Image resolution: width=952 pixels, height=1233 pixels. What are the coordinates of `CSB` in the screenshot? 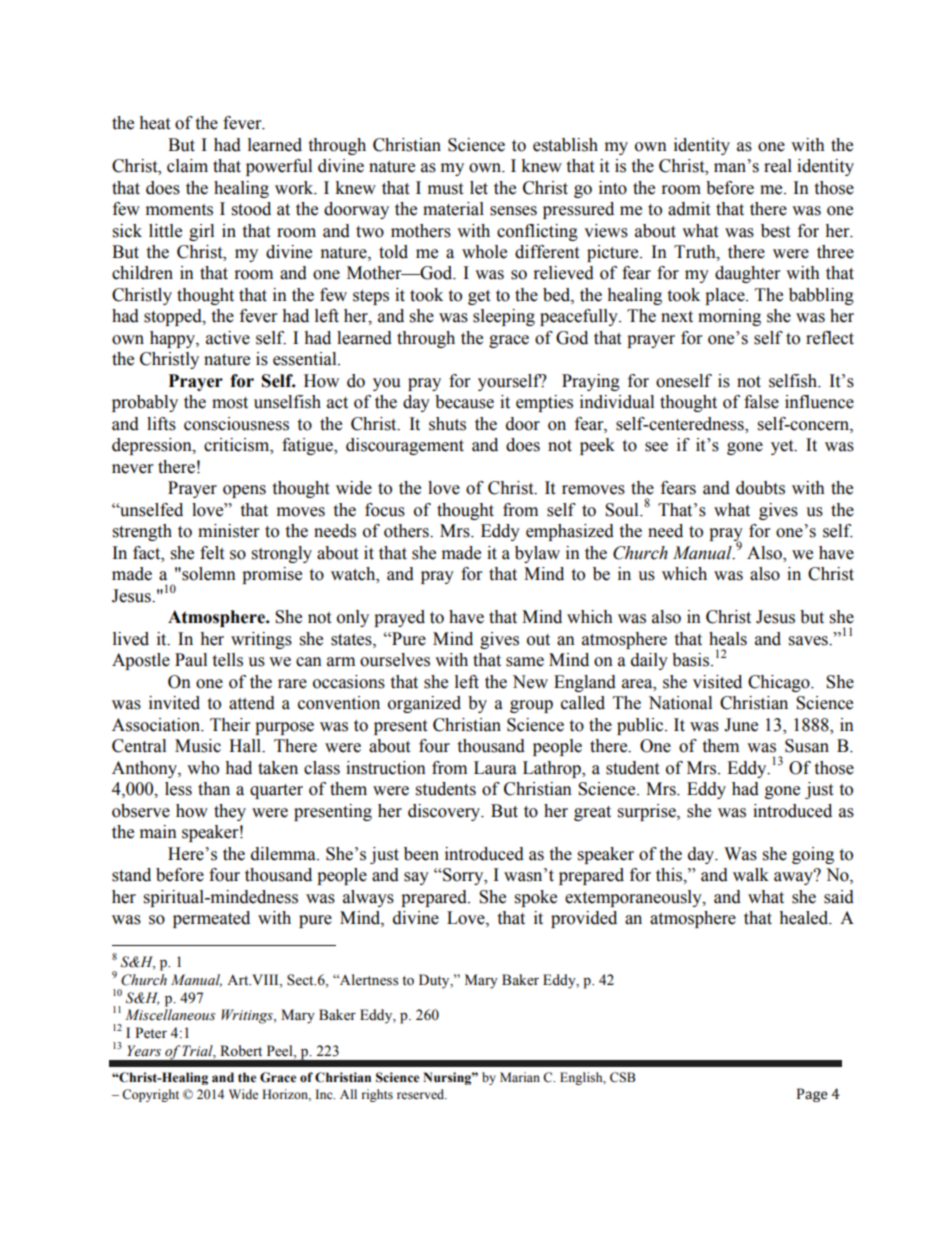 It's located at (623, 1077).
